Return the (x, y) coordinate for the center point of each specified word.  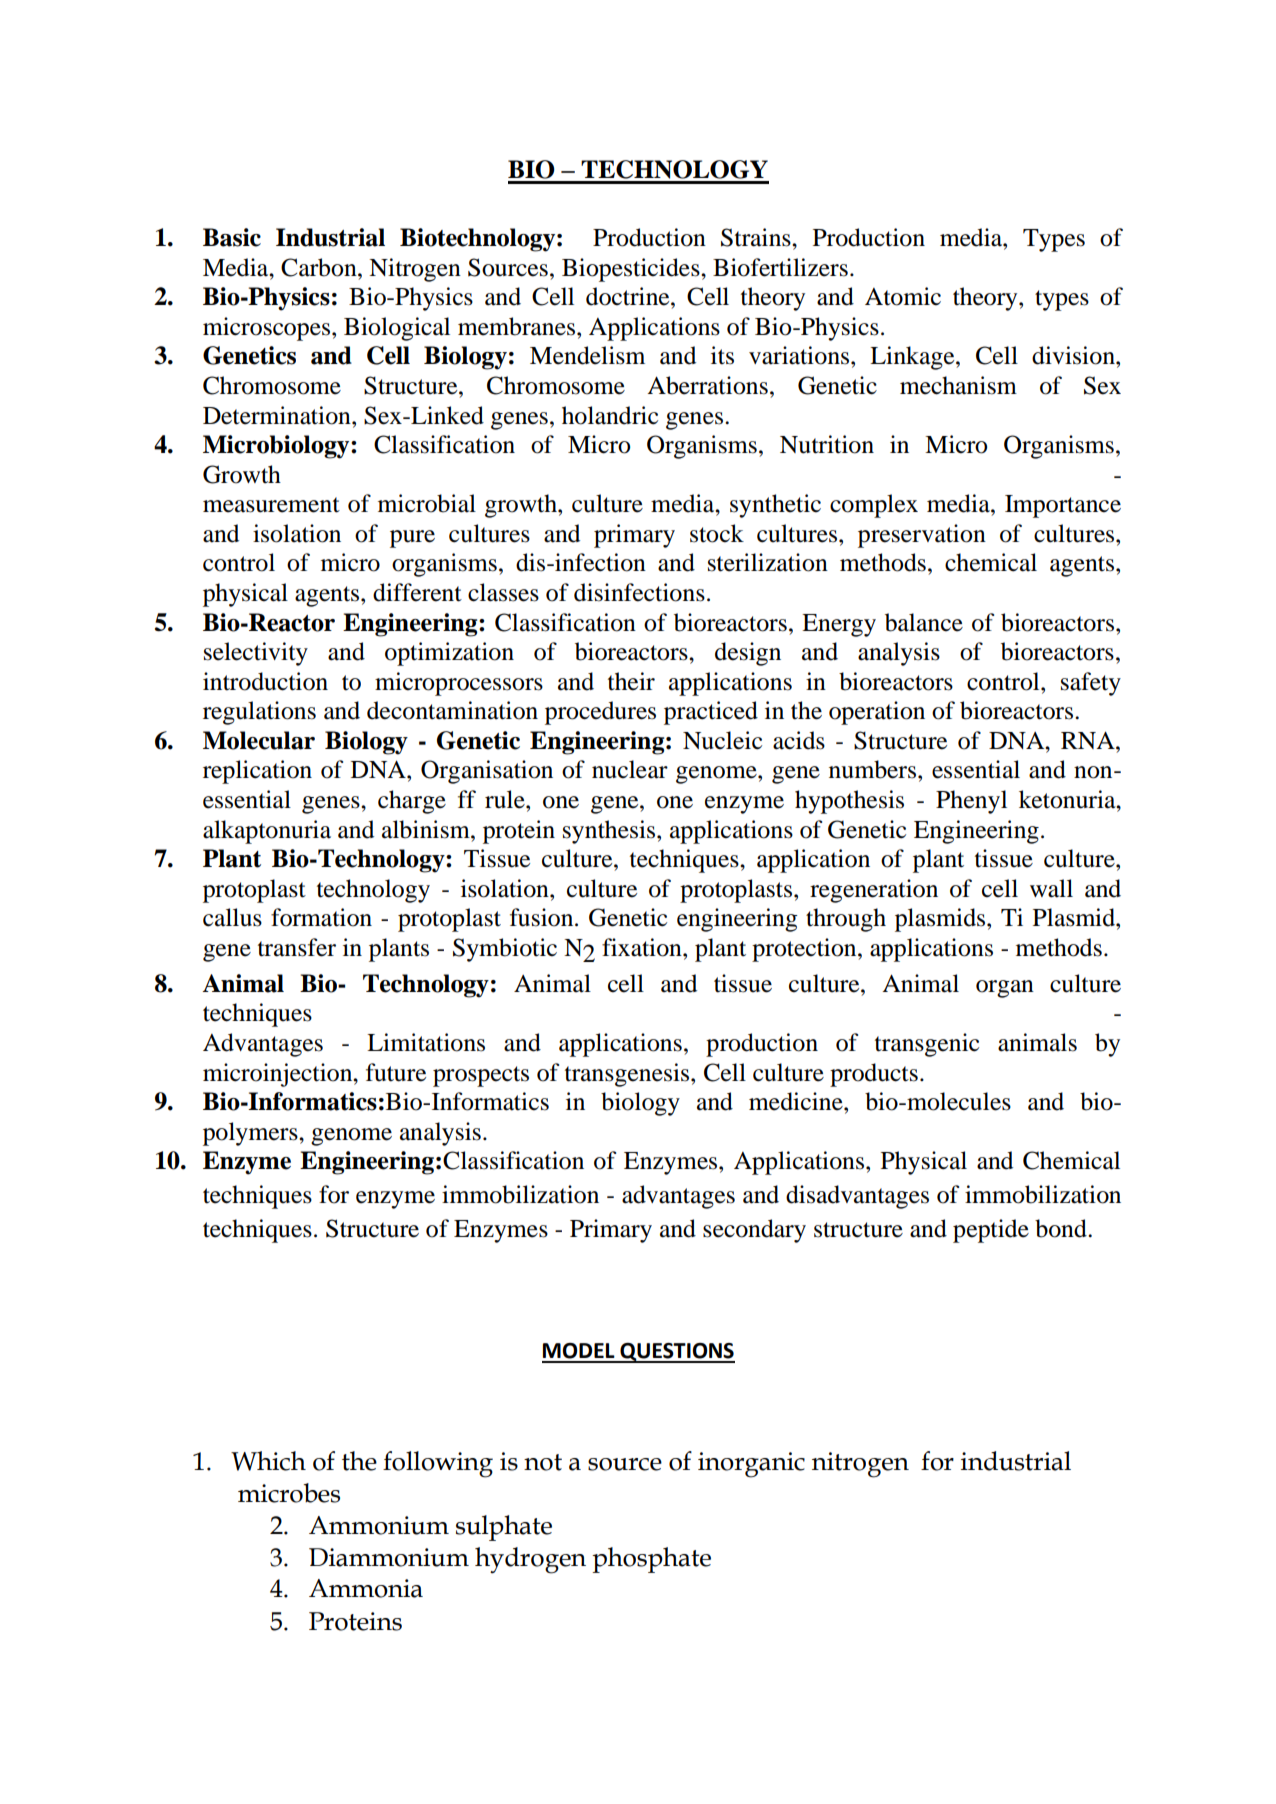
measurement (271, 505)
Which (268, 1461)
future (396, 1072)
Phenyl (971, 802)
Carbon (320, 267)
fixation (643, 947)
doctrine (629, 296)
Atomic (903, 296)
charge (412, 802)
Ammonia (366, 1588)
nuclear (630, 769)
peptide (991, 1231)
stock (717, 533)
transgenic (927, 1045)
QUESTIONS (676, 1353)
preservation (922, 536)
